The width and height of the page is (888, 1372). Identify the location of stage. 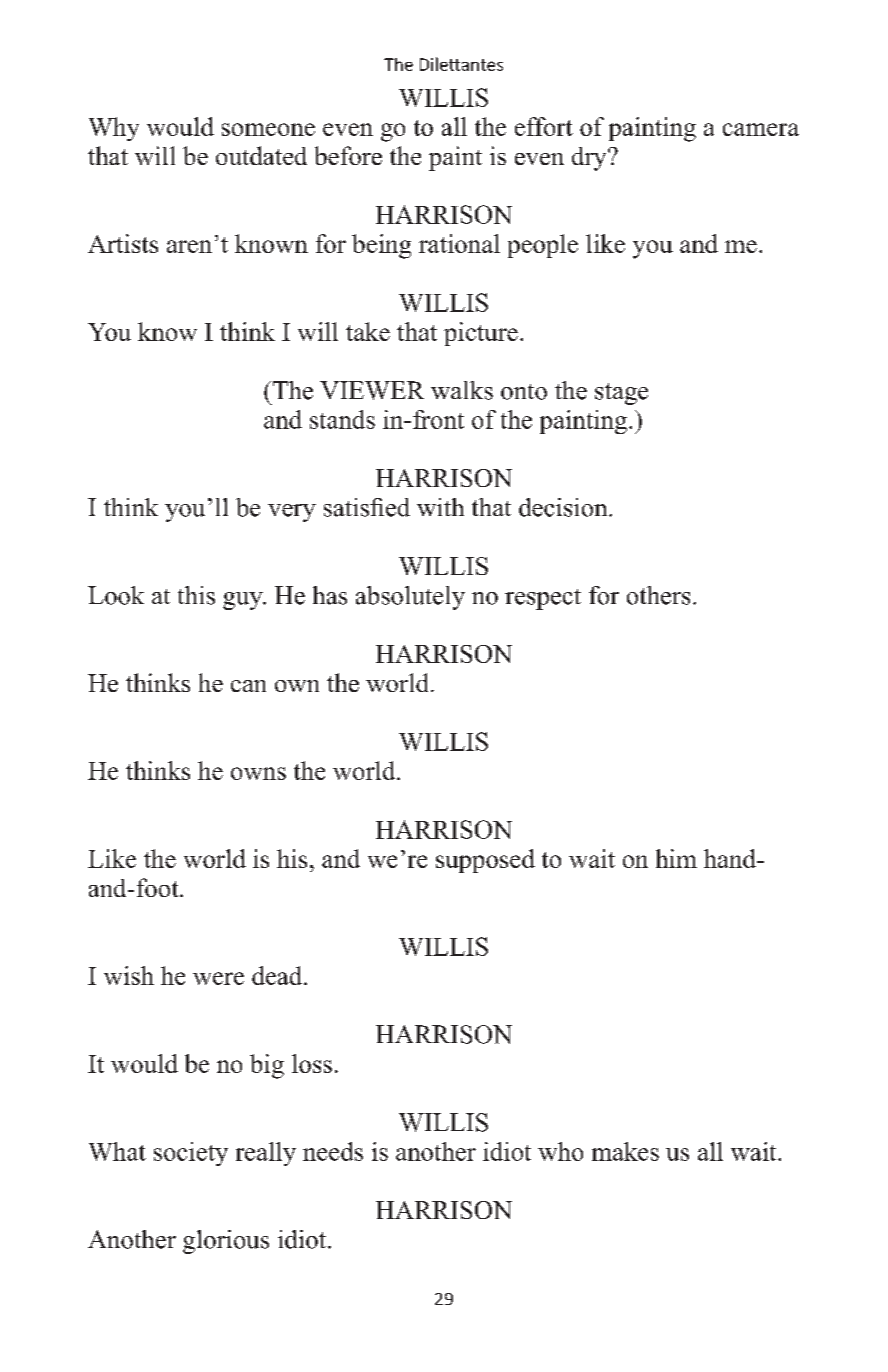
(621, 394).
